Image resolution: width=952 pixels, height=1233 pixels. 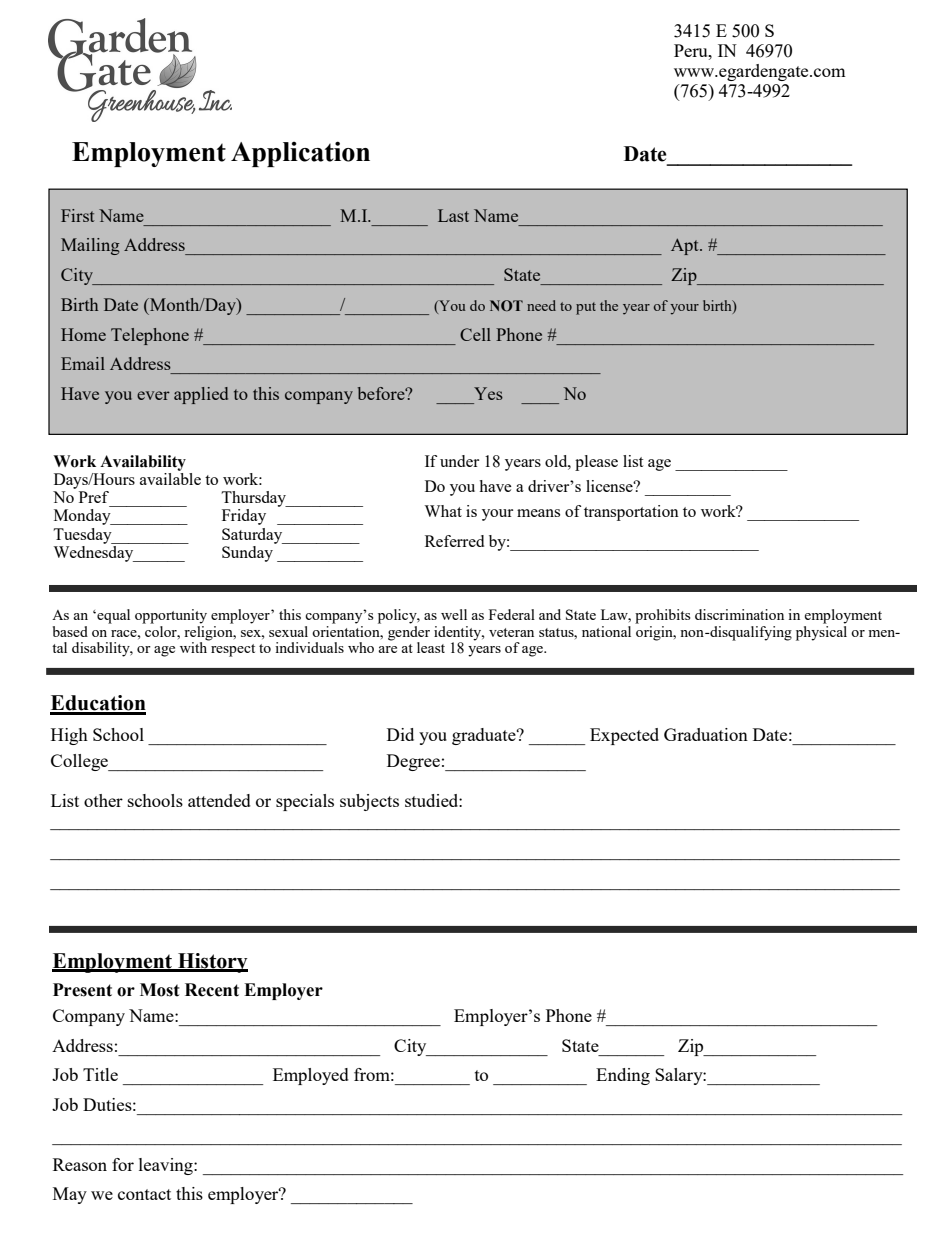 I want to click on Apt, so click(x=686, y=246).
